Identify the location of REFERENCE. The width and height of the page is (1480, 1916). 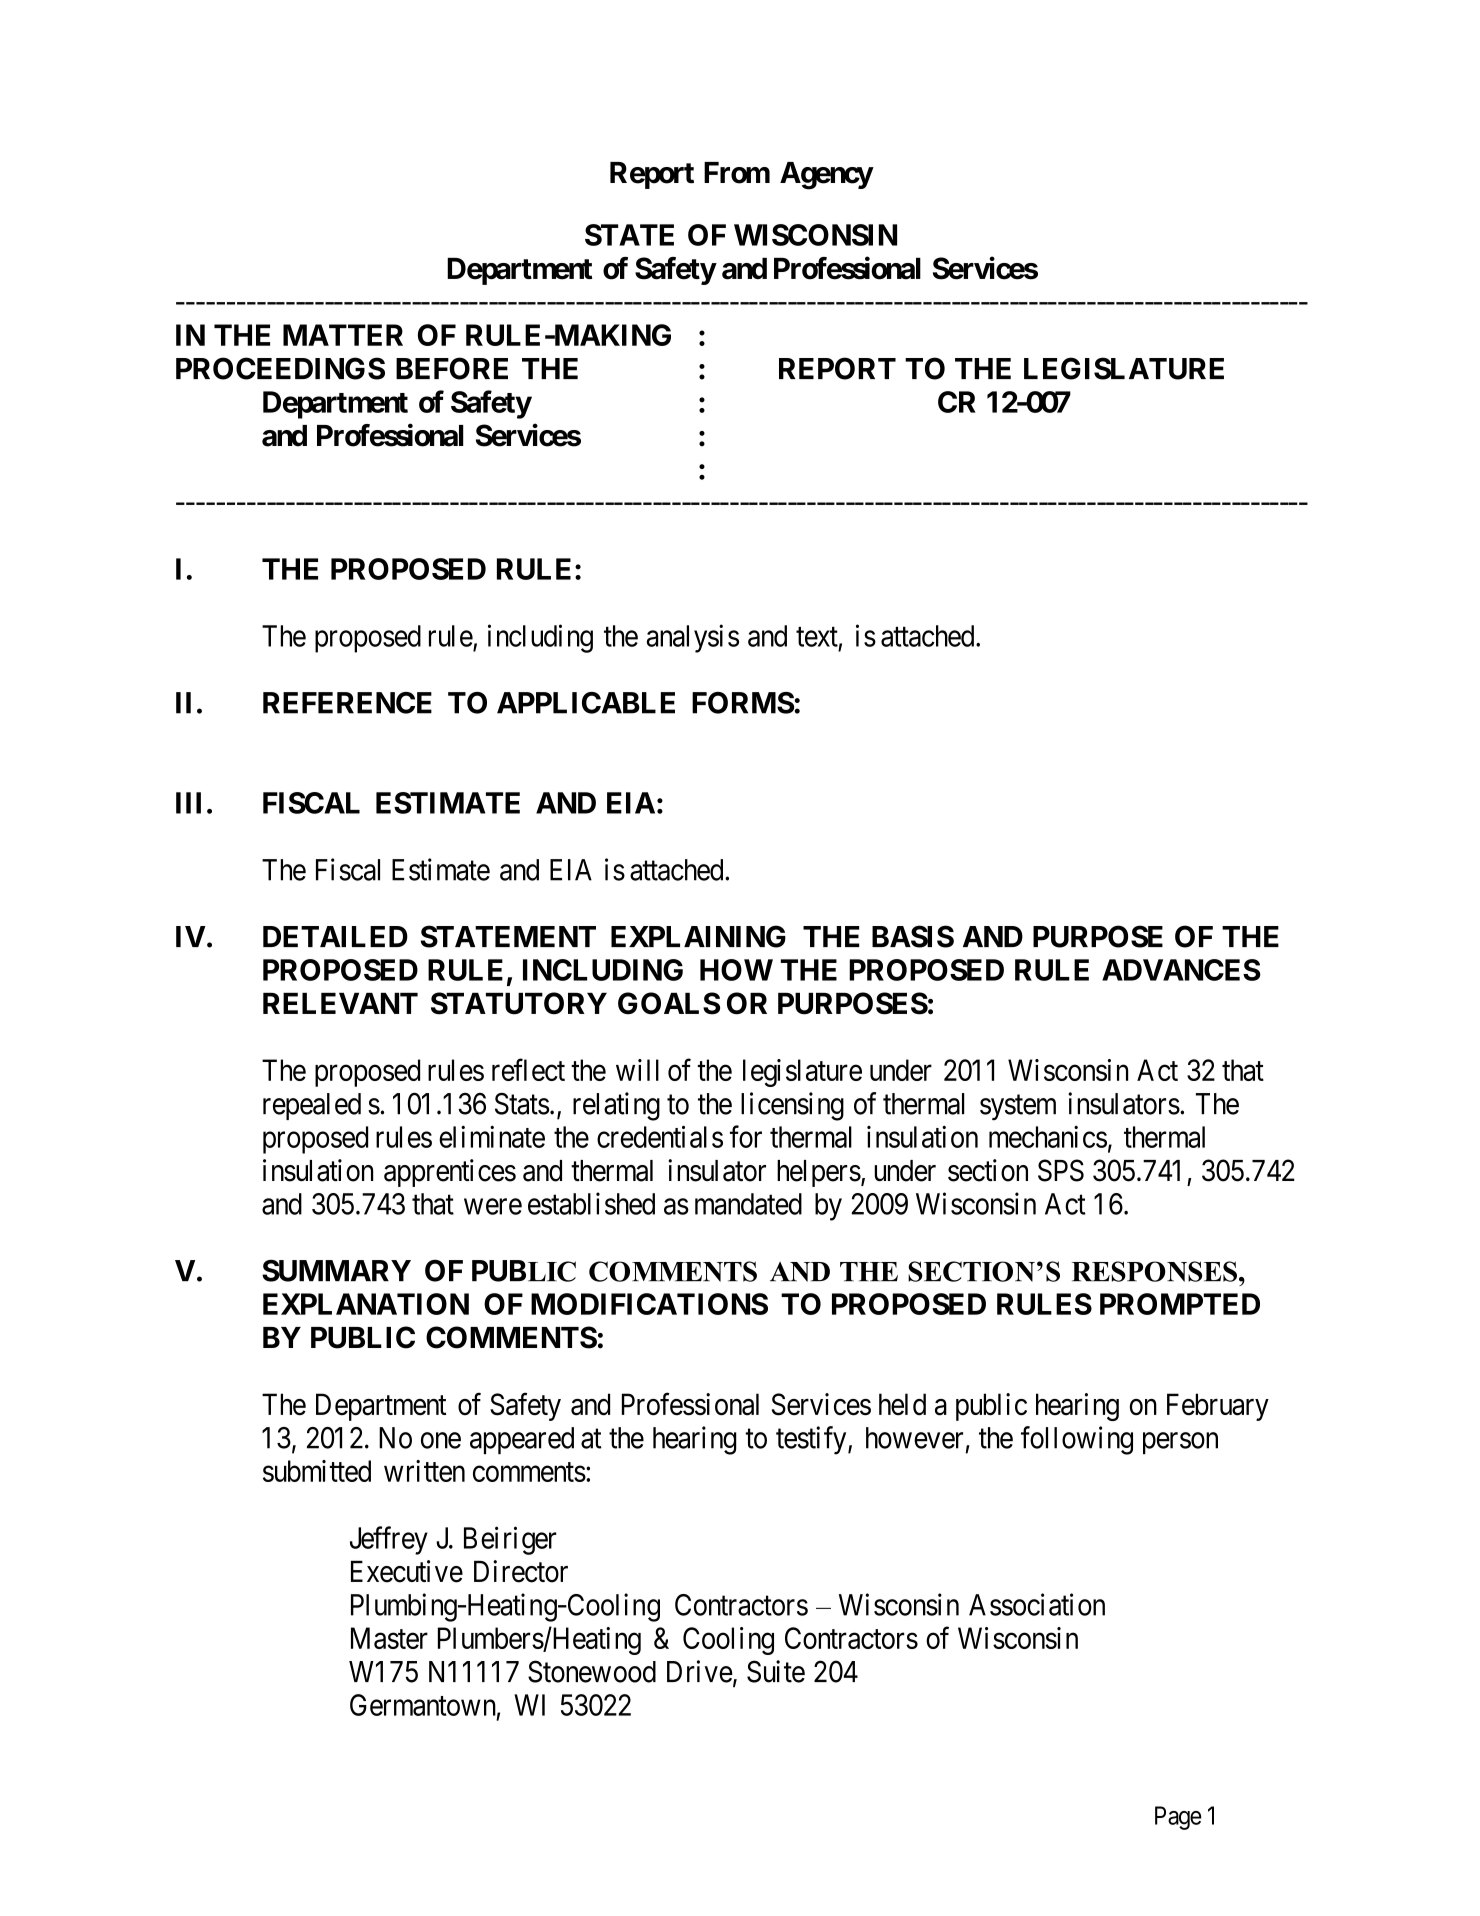
(347, 703).
